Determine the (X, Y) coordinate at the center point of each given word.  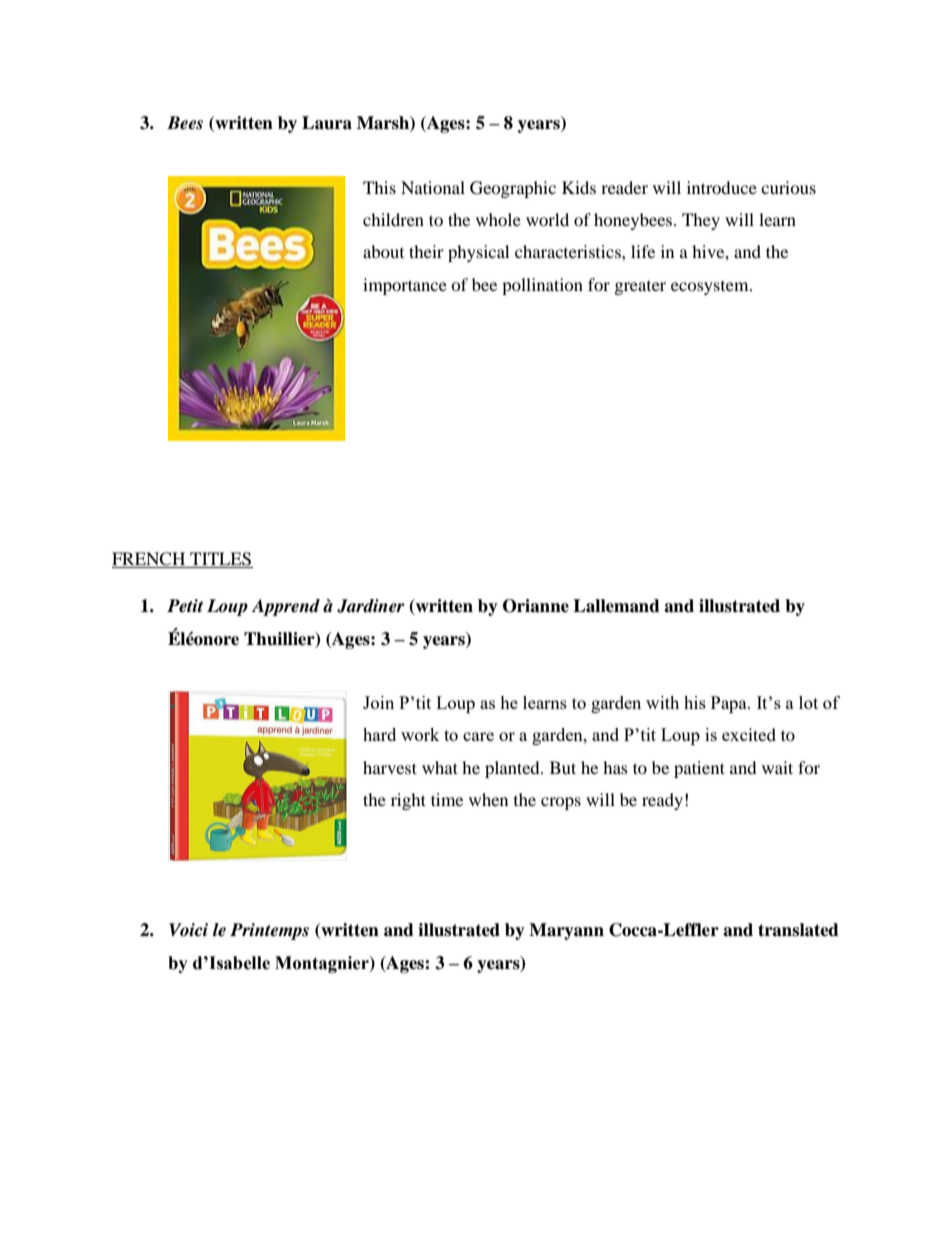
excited (749, 734)
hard (379, 734)
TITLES (220, 560)
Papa (730, 704)
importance (405, 286)
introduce (722, 187)
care (478, 736)
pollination (542, 286)
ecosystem (711, 288)
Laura (327, 123)
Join (378, 702)
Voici (188, 930)
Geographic (513, 189)
